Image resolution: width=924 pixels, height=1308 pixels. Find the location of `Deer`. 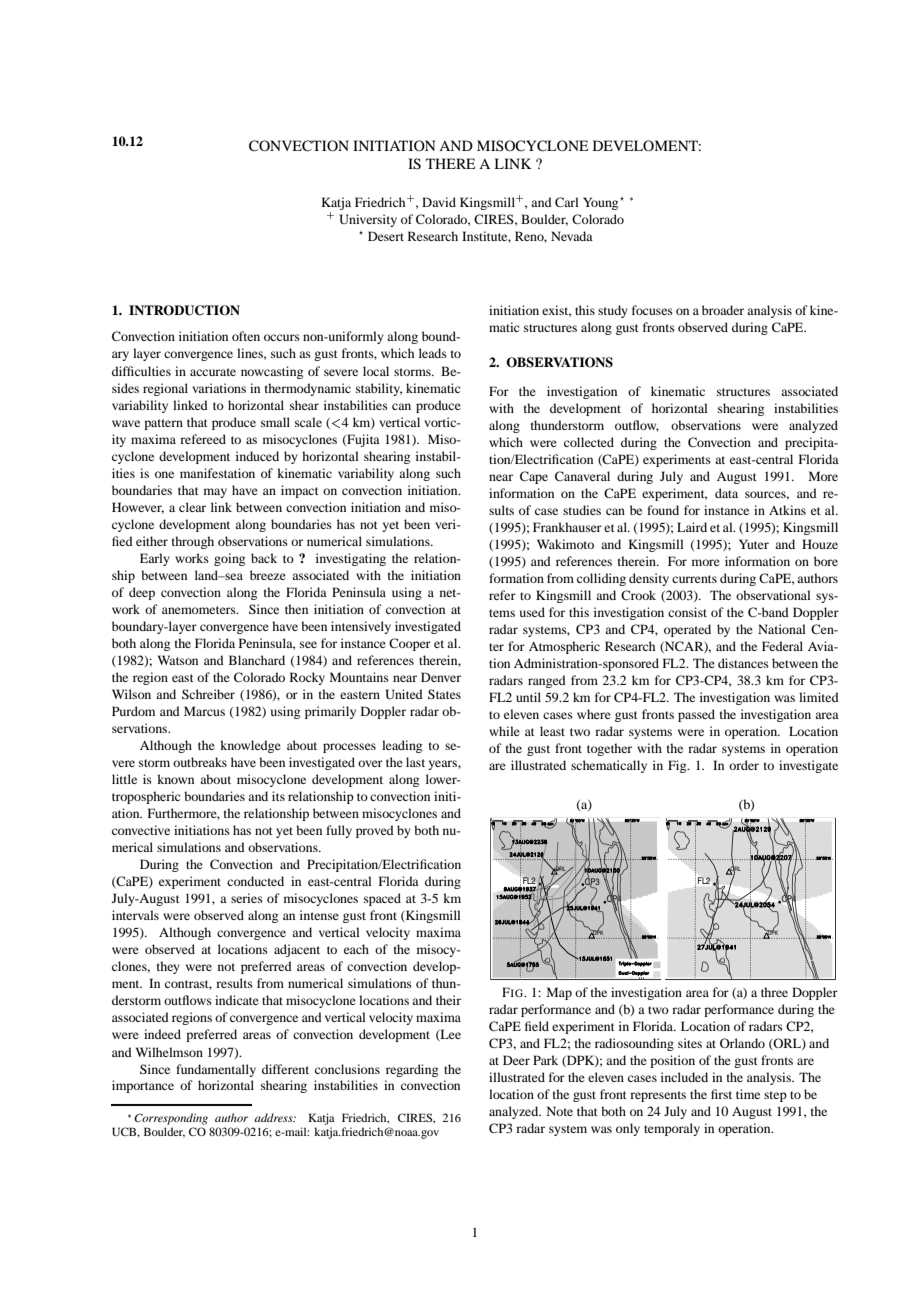

Deer is located at coordinates (516, 1060).
